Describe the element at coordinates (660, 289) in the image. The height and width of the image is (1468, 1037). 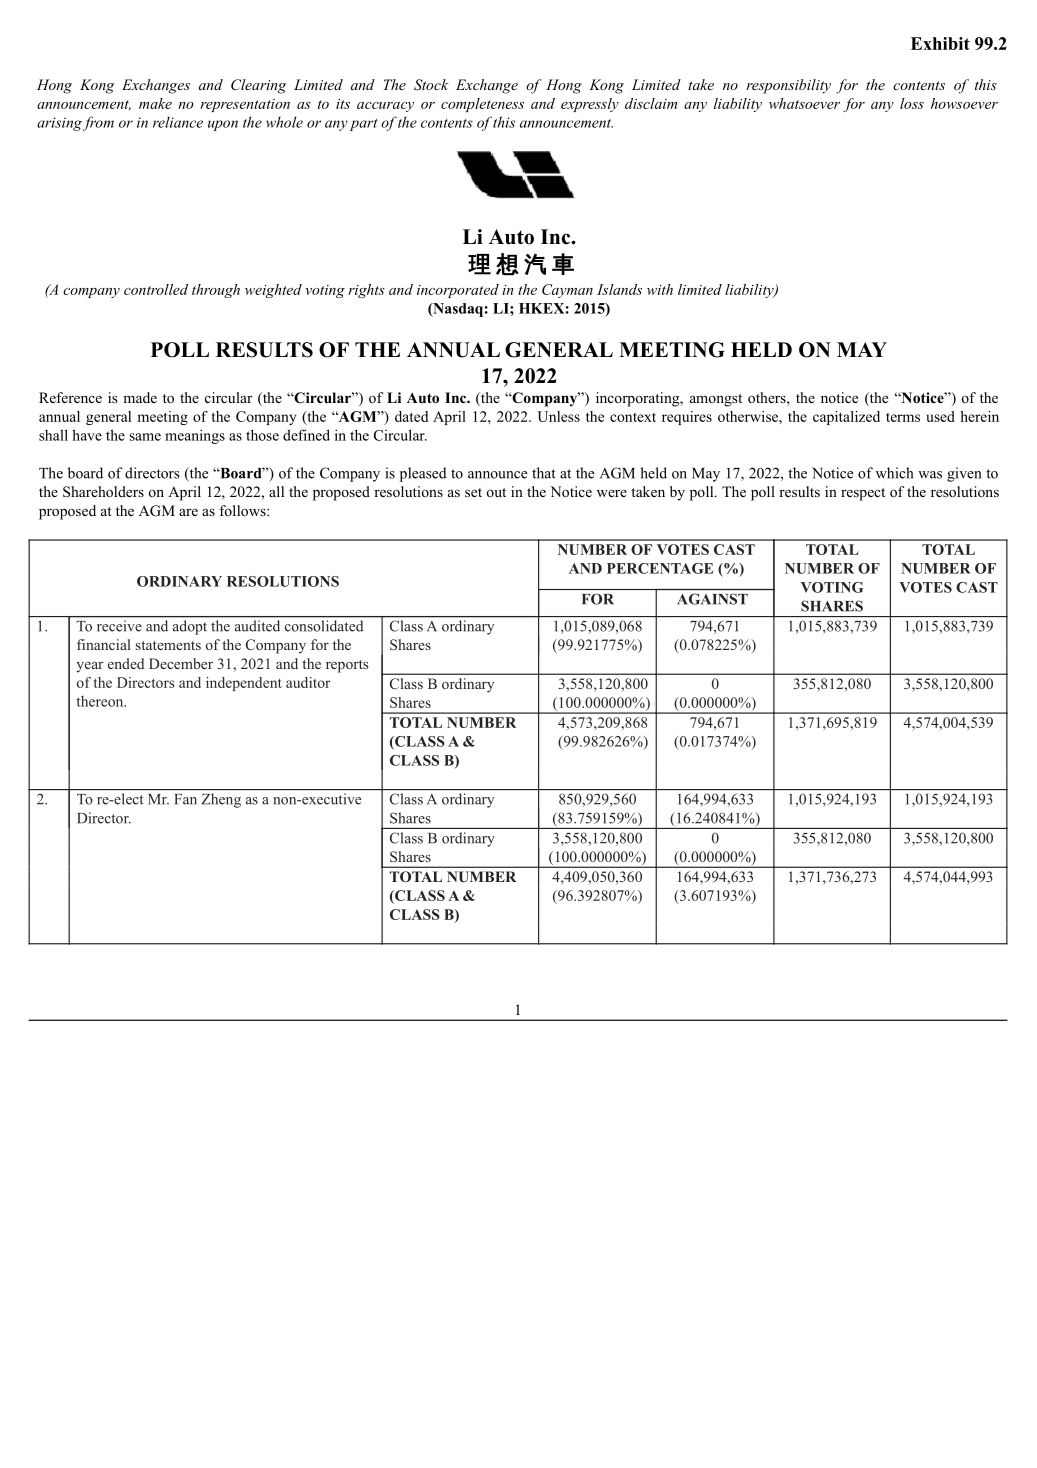
I see `with` at that location.
